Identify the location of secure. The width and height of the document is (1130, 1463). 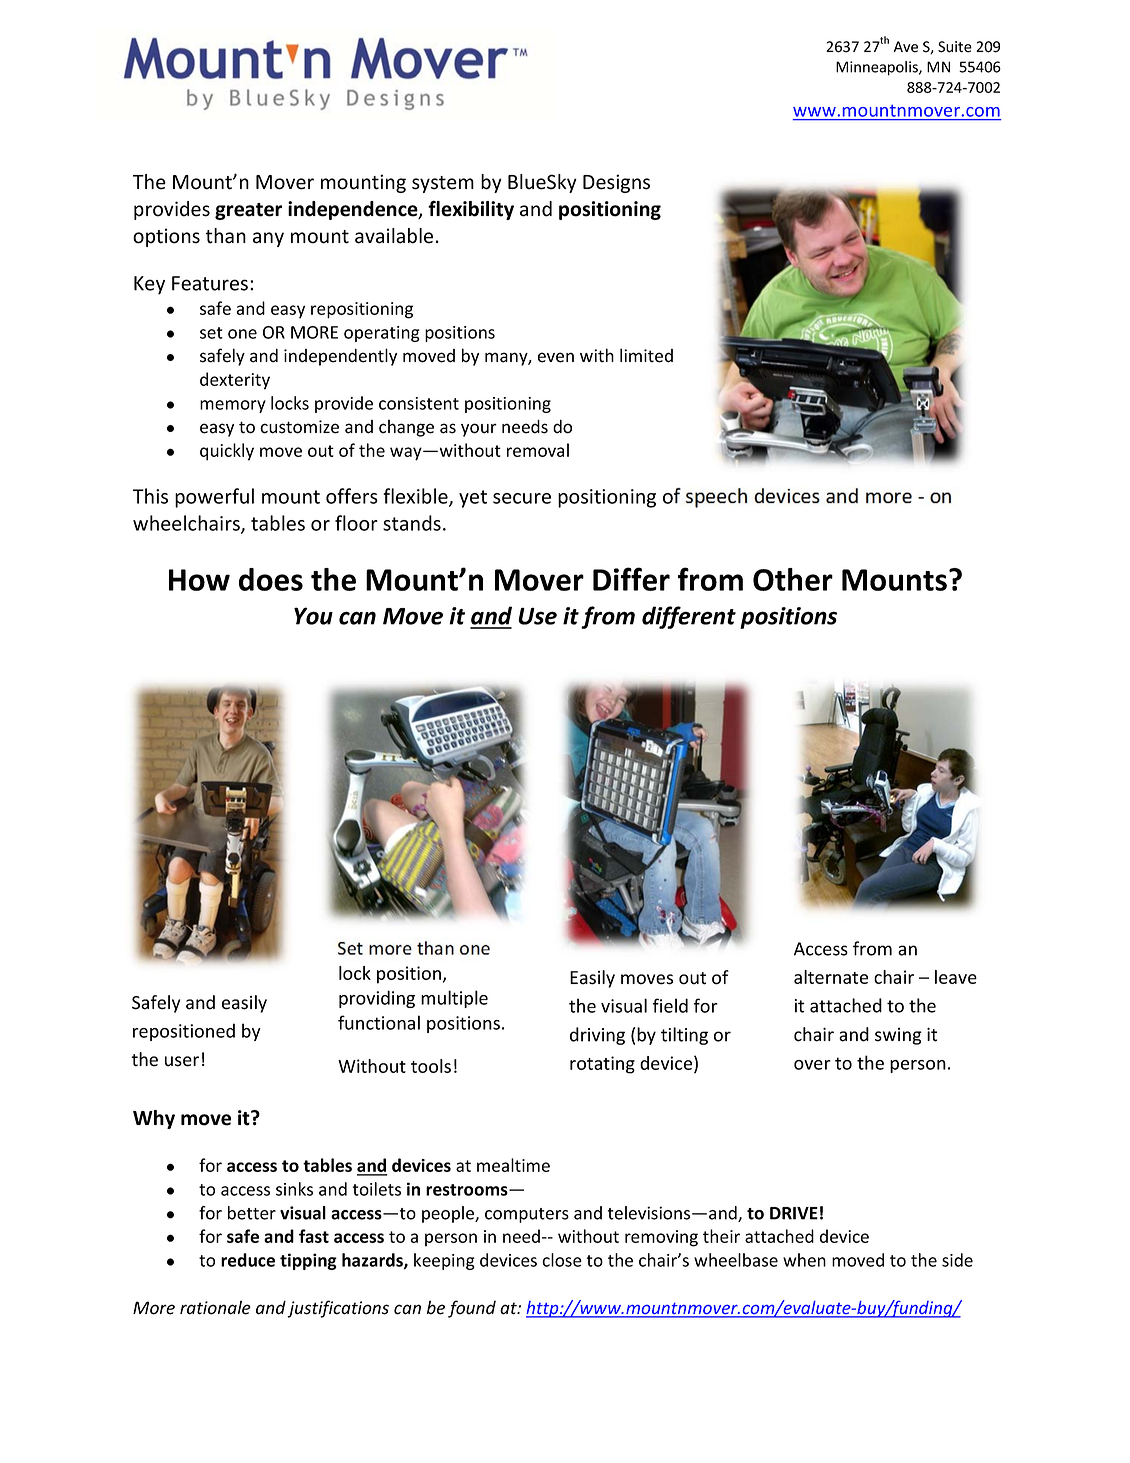
(522, 498).
